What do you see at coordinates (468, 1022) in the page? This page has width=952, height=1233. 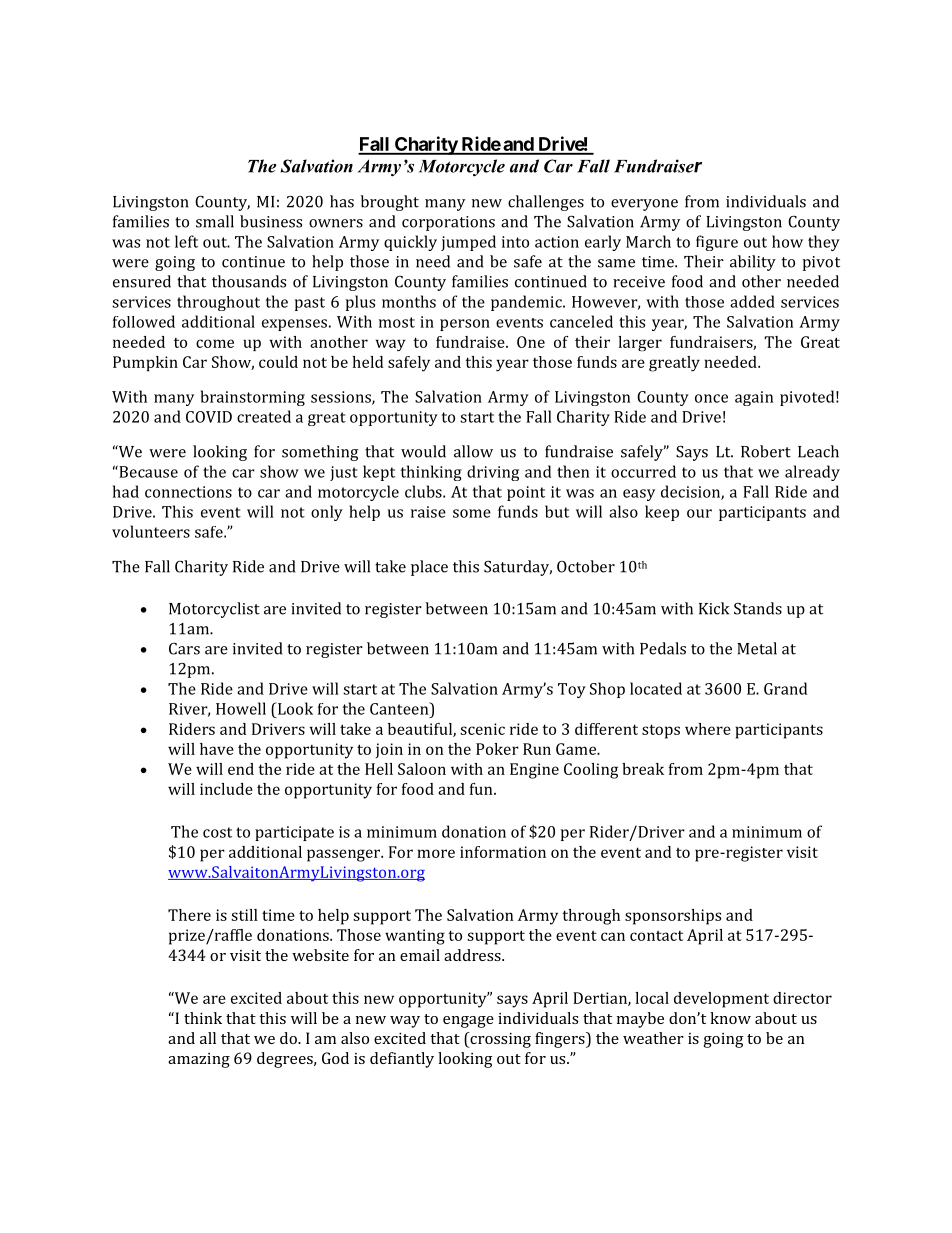 I see `engage` at bounding box center [468, 1022].
